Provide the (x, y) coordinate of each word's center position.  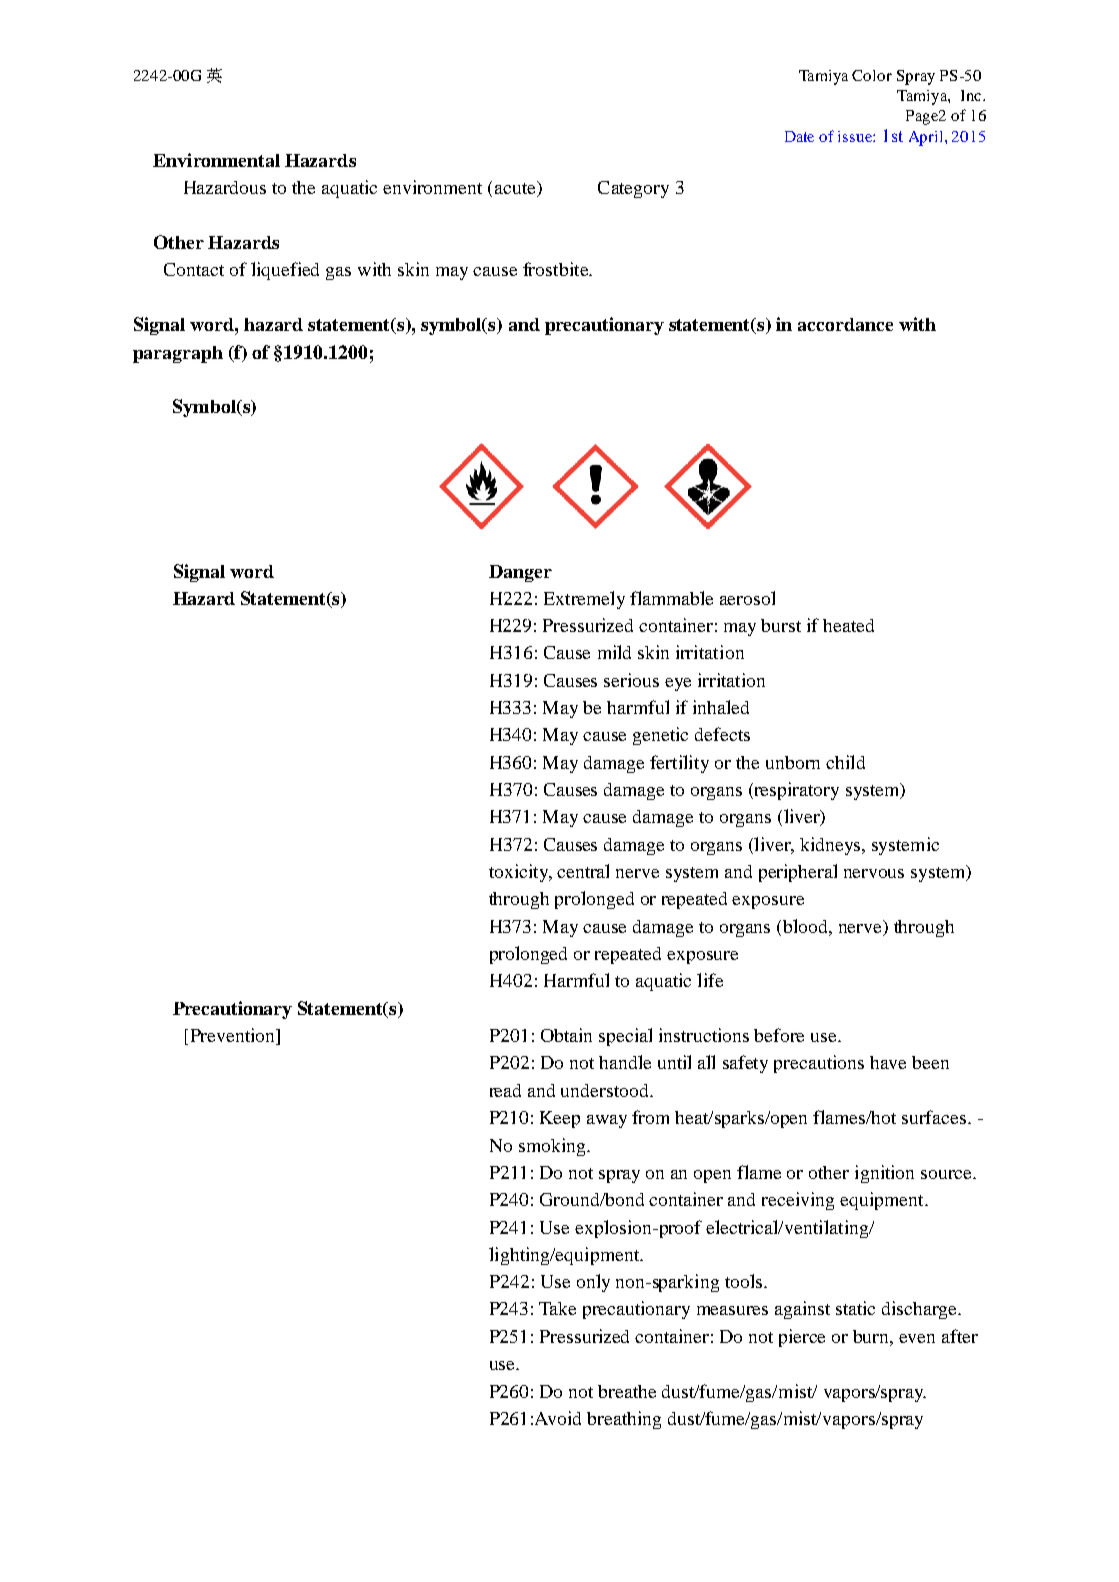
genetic (660, 736)
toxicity (520, 873)
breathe (627, 1391)
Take (557, 1308)
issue (856, 136)
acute (517, 189)
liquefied (285, 271)
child (845, 762)
